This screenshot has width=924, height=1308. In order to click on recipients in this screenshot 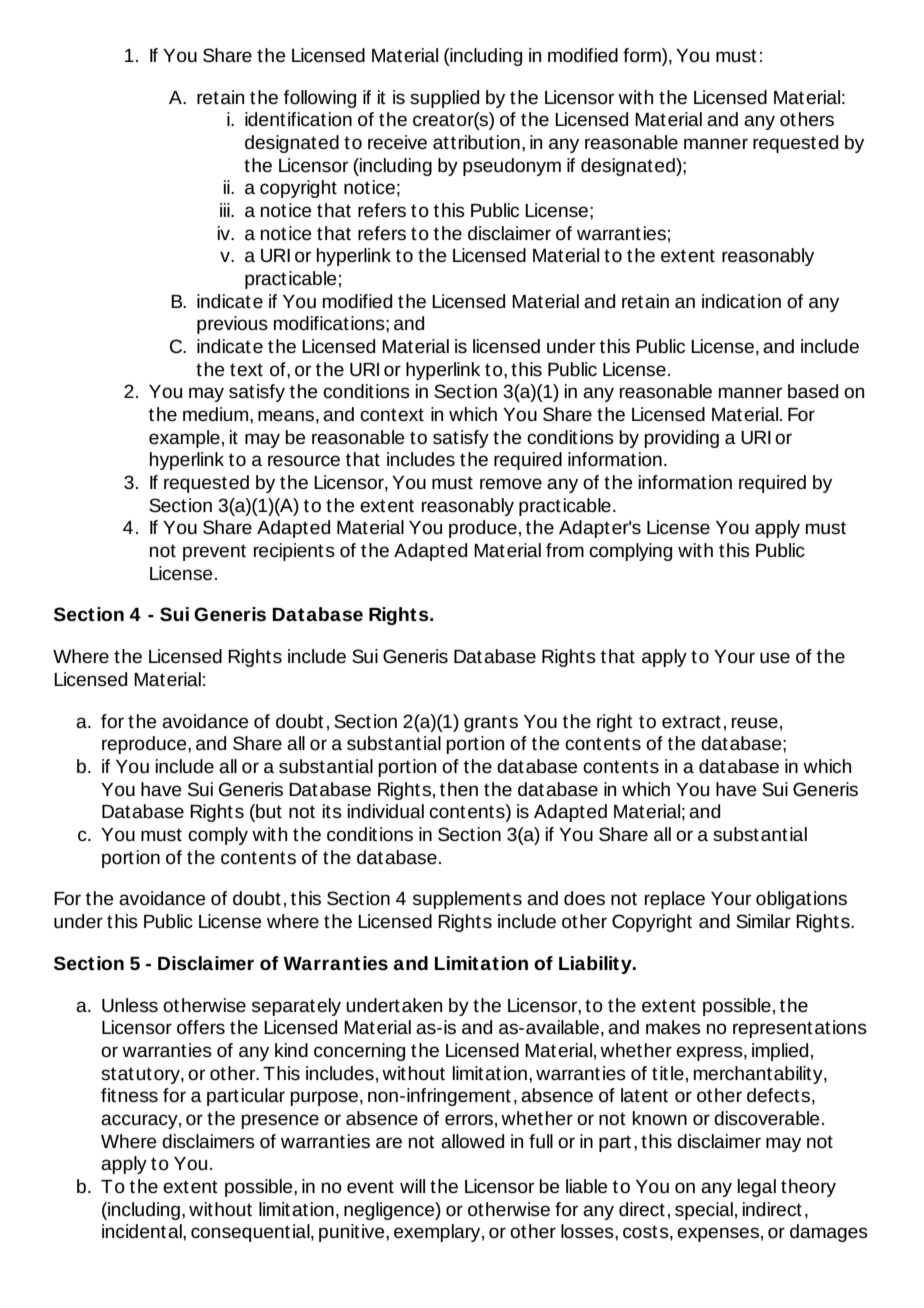, I will do `click(294, 552)`.
